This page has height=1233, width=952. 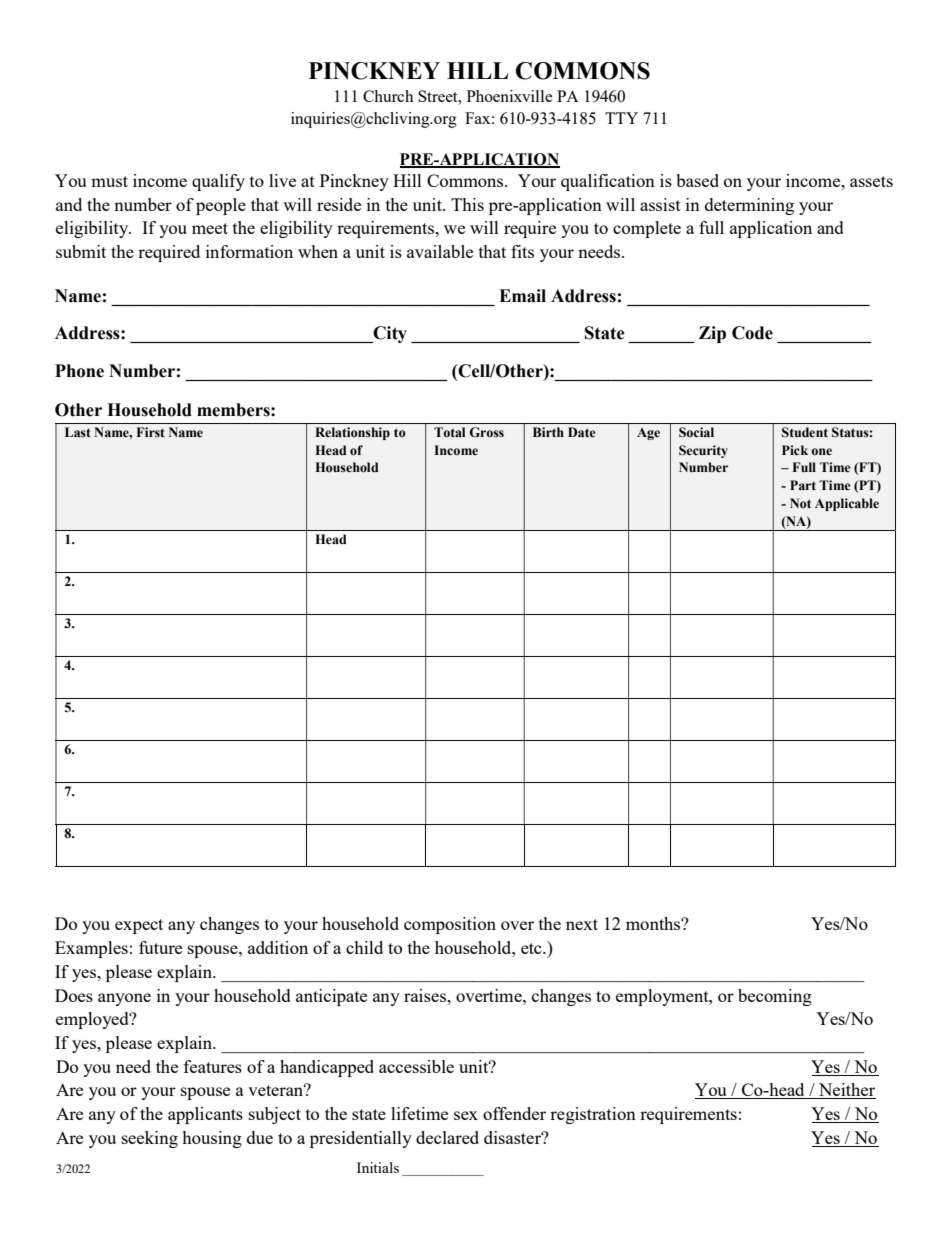 I want to click on qualify, so click(x=218, y=182).
